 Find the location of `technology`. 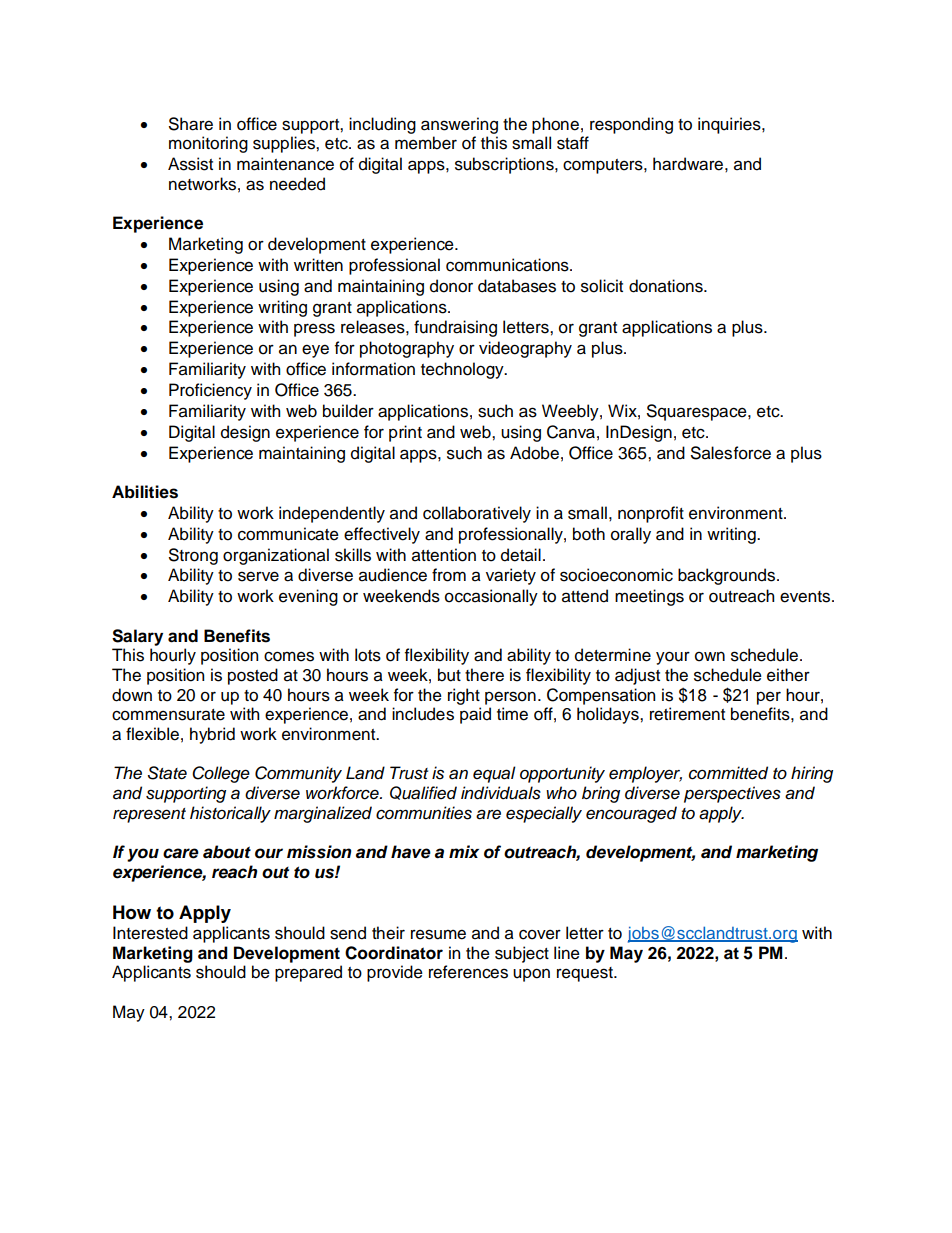

technology is located at coordinates (463, 370).
